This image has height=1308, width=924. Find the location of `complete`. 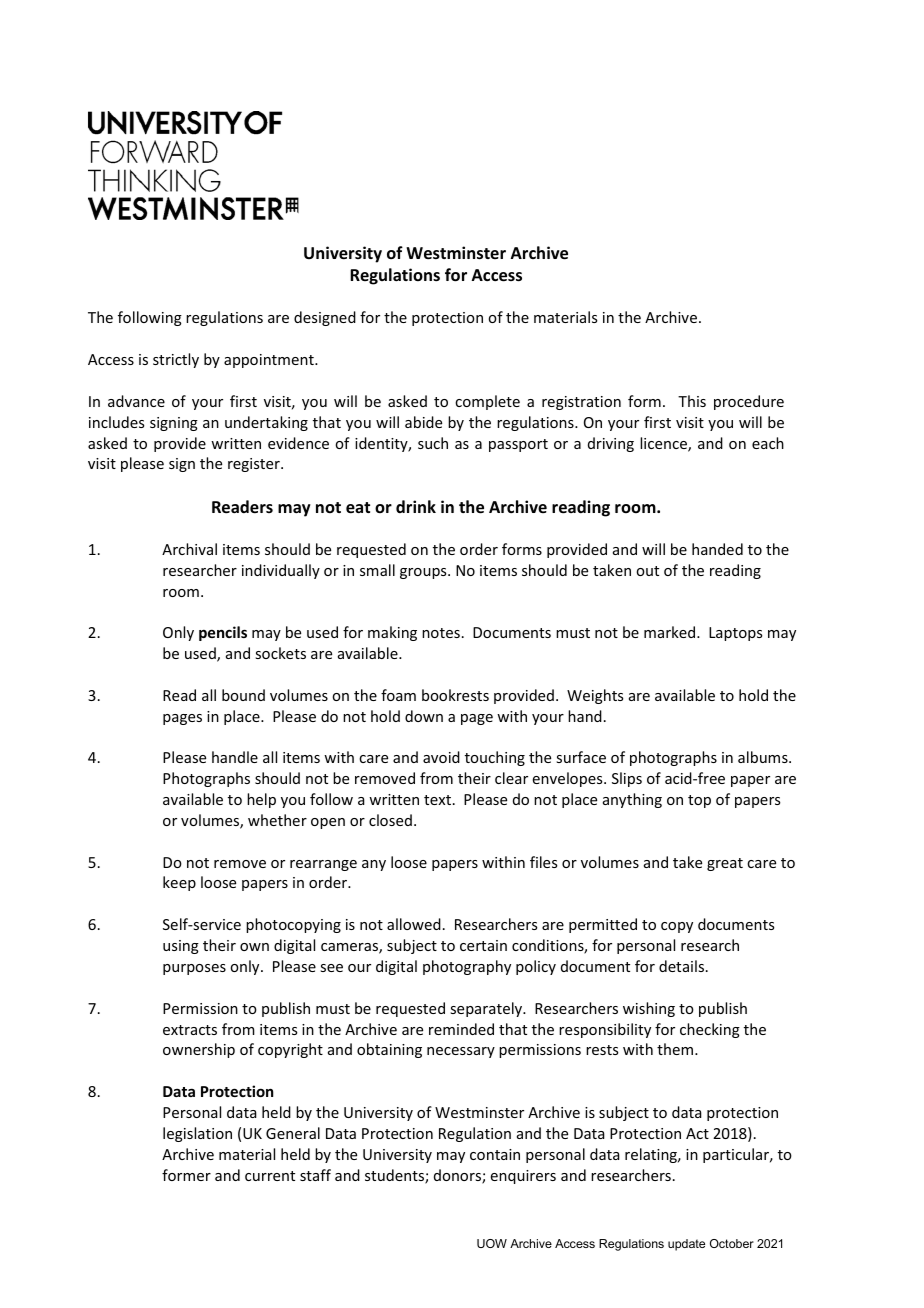

complete is located at coordinates (487, 402).
